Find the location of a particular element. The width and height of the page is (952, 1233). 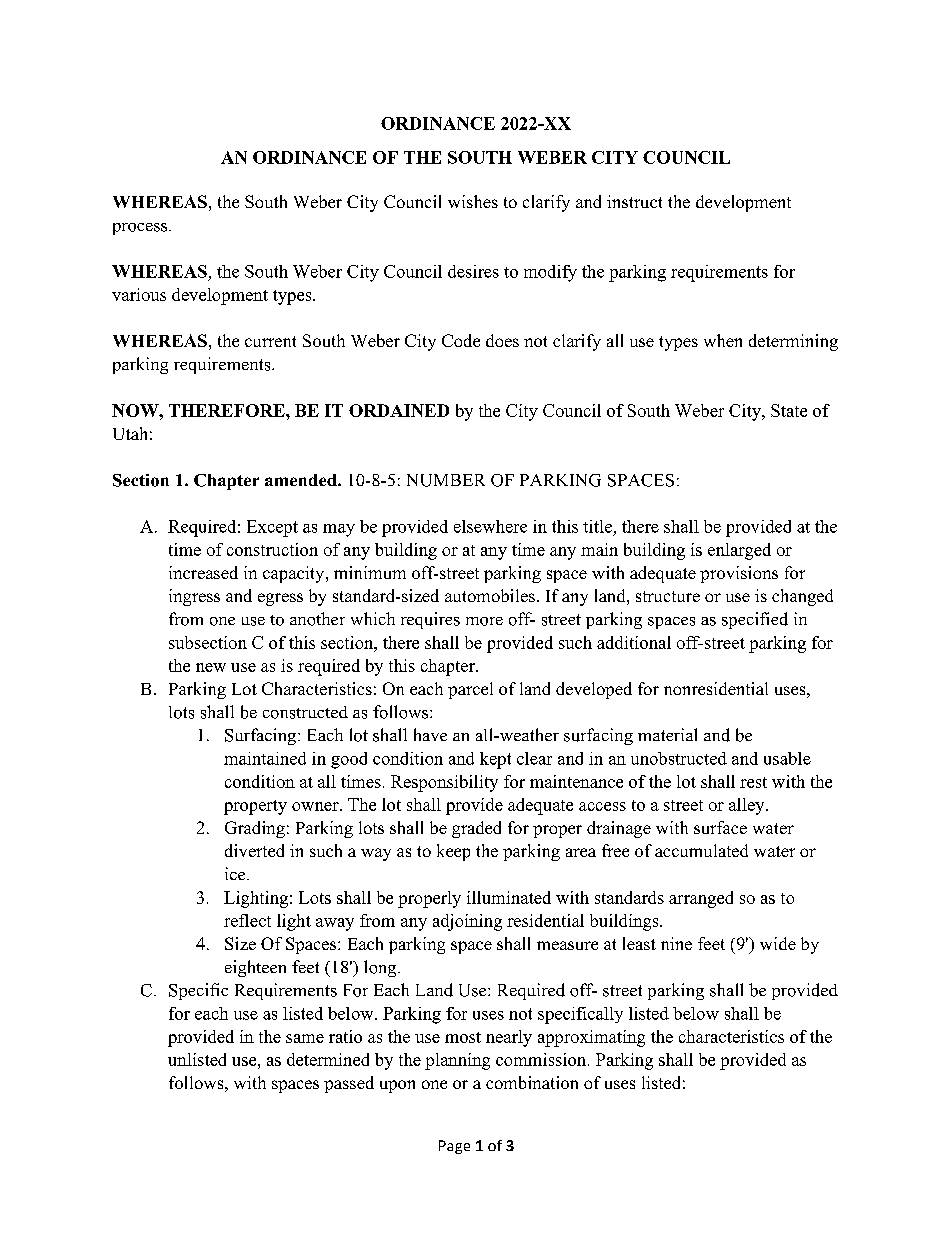

adjoining is located at coordinates (467, 922).
